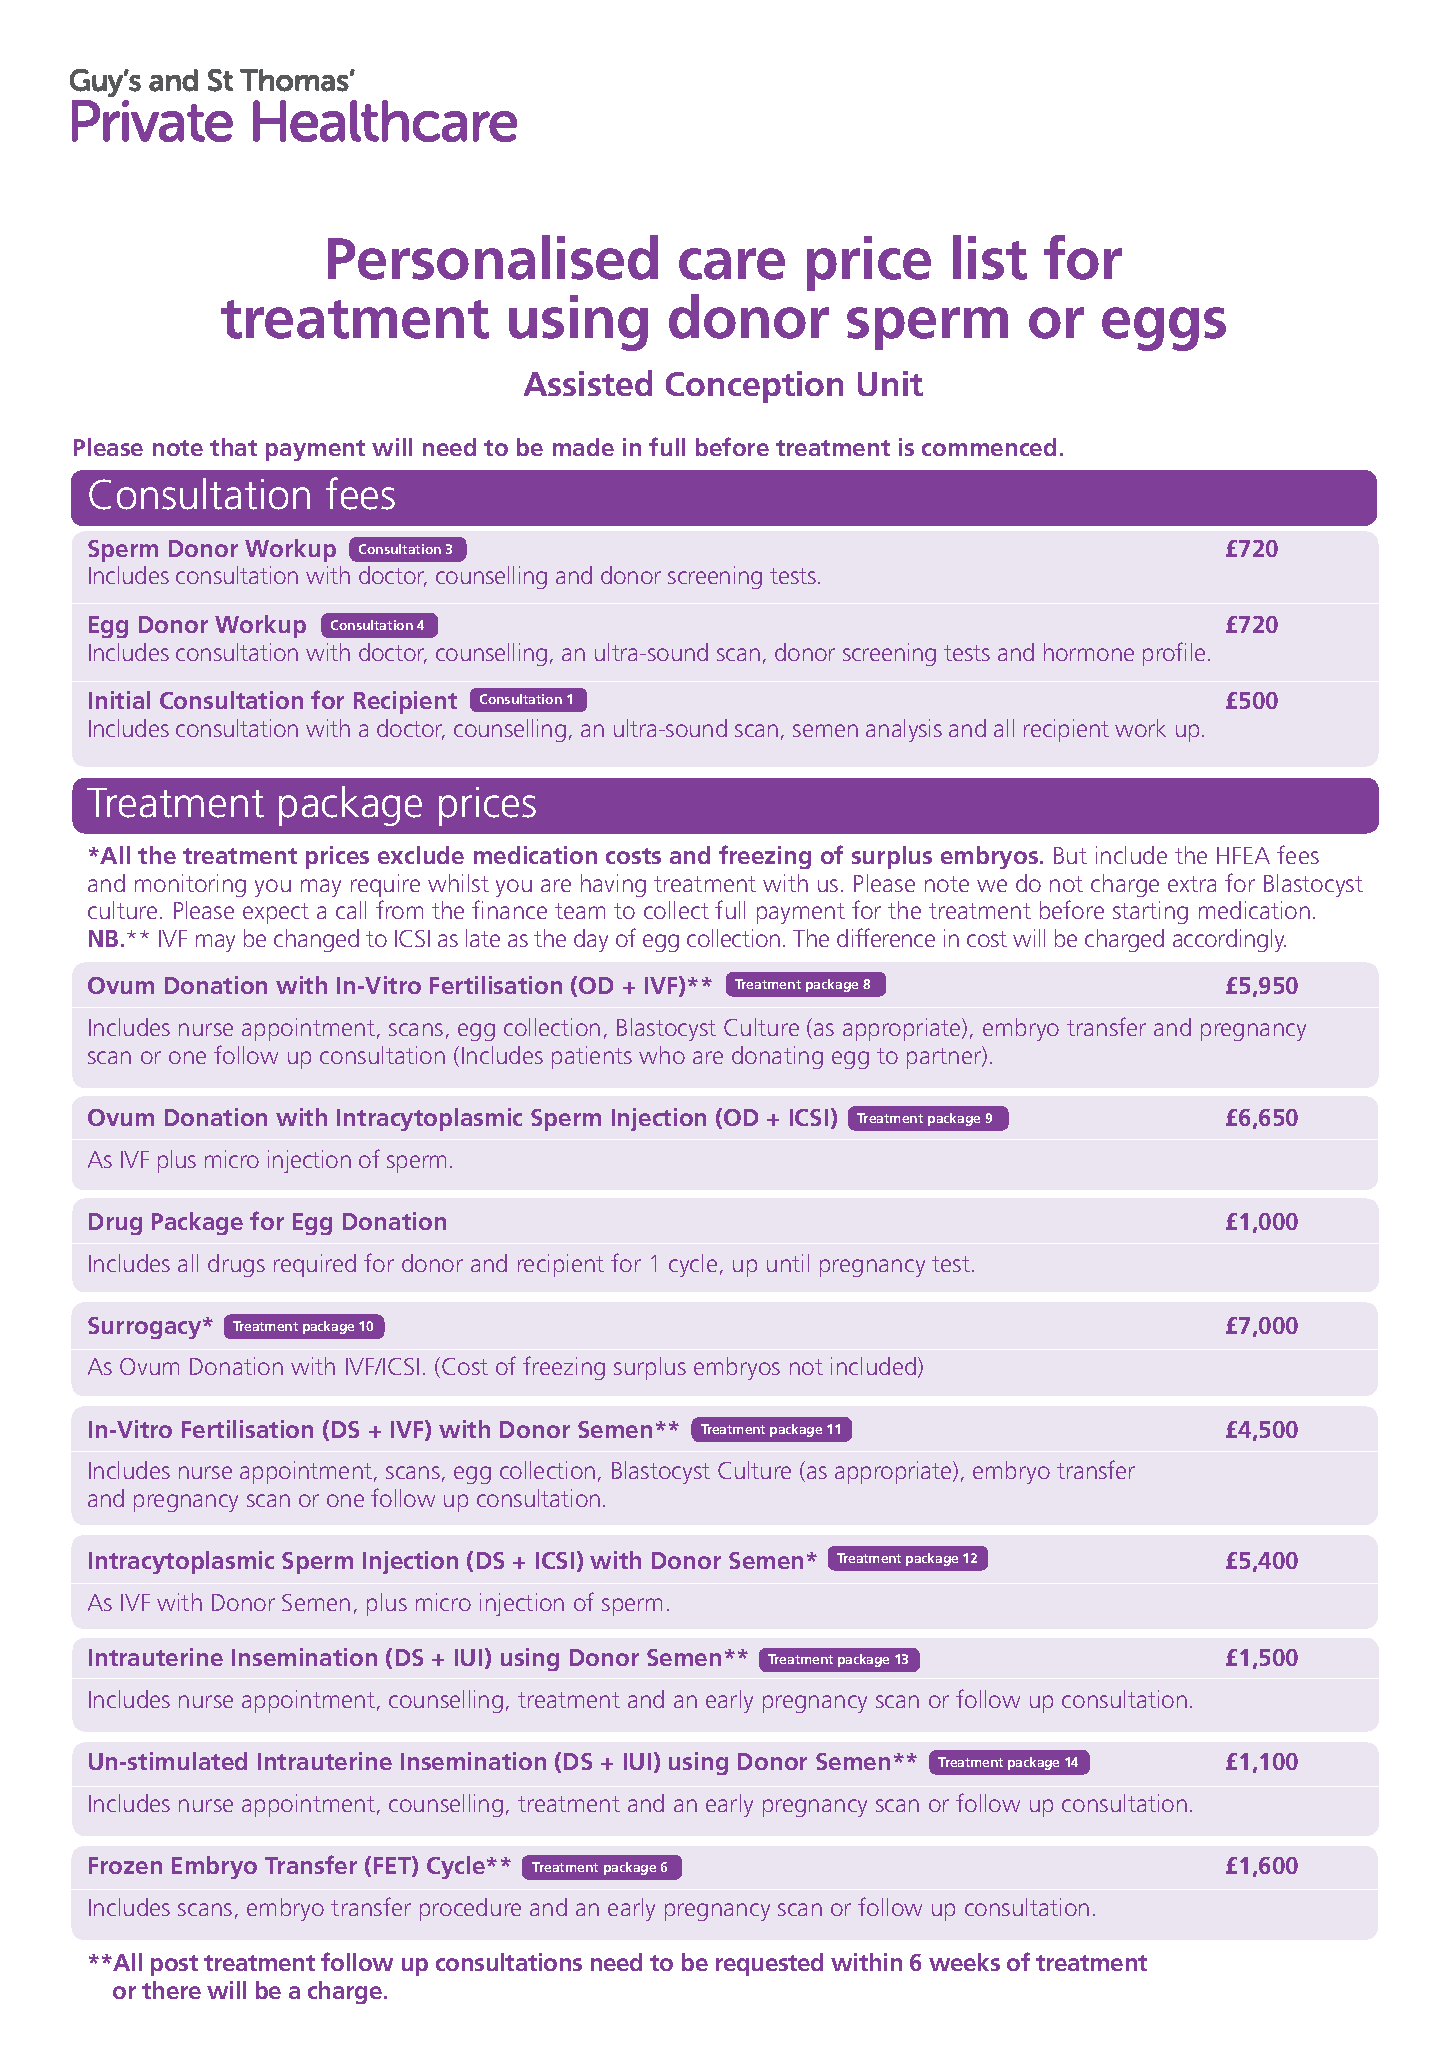 The image size is (1447, 2047). Describe the element at coordinates (174, 1965) in the document. I see `post` at that location.
